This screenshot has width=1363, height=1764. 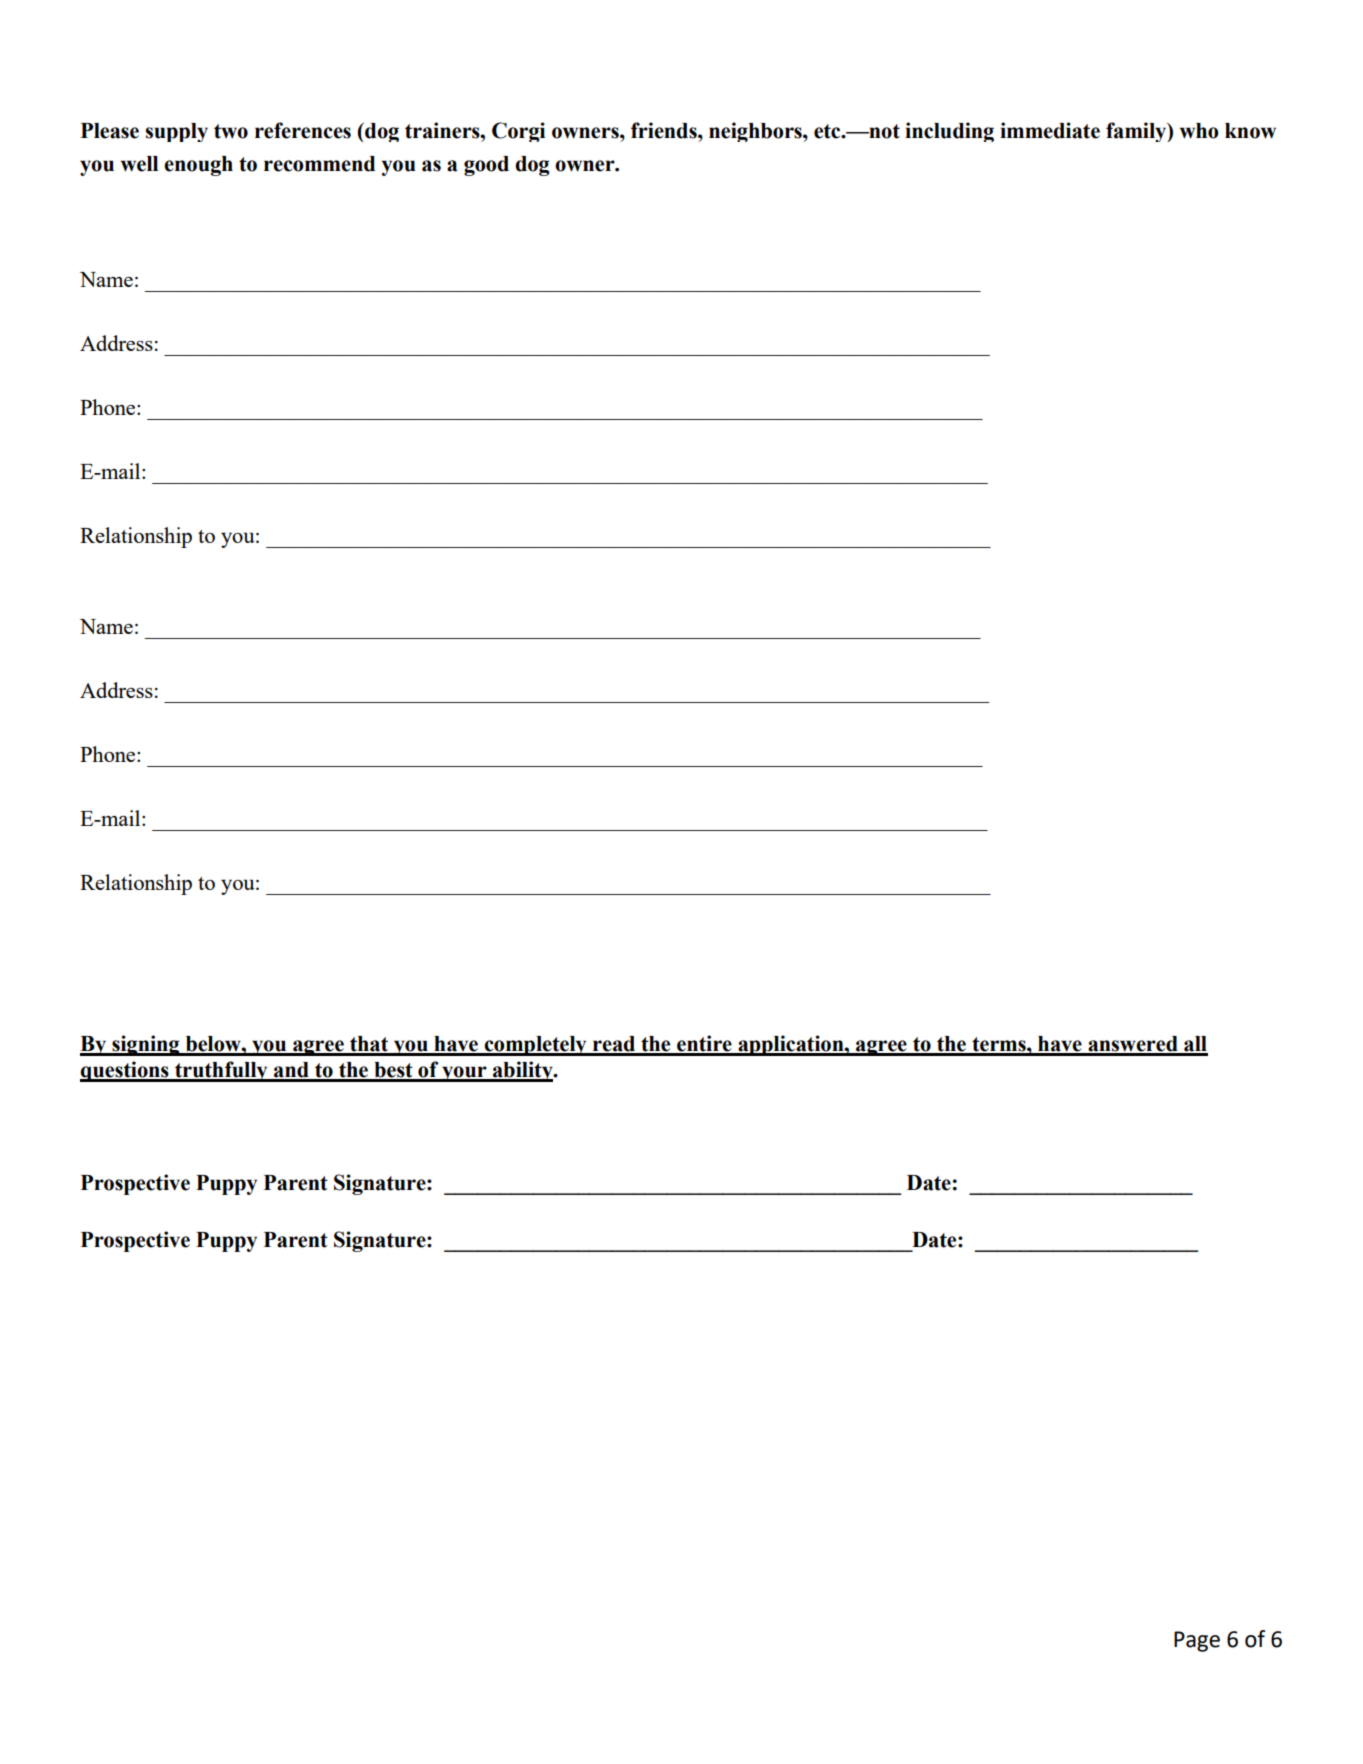 What do you see at coordinates (1050, 130) in the screenshot?
I see `immediate` at bounding box center [1050, 130].
